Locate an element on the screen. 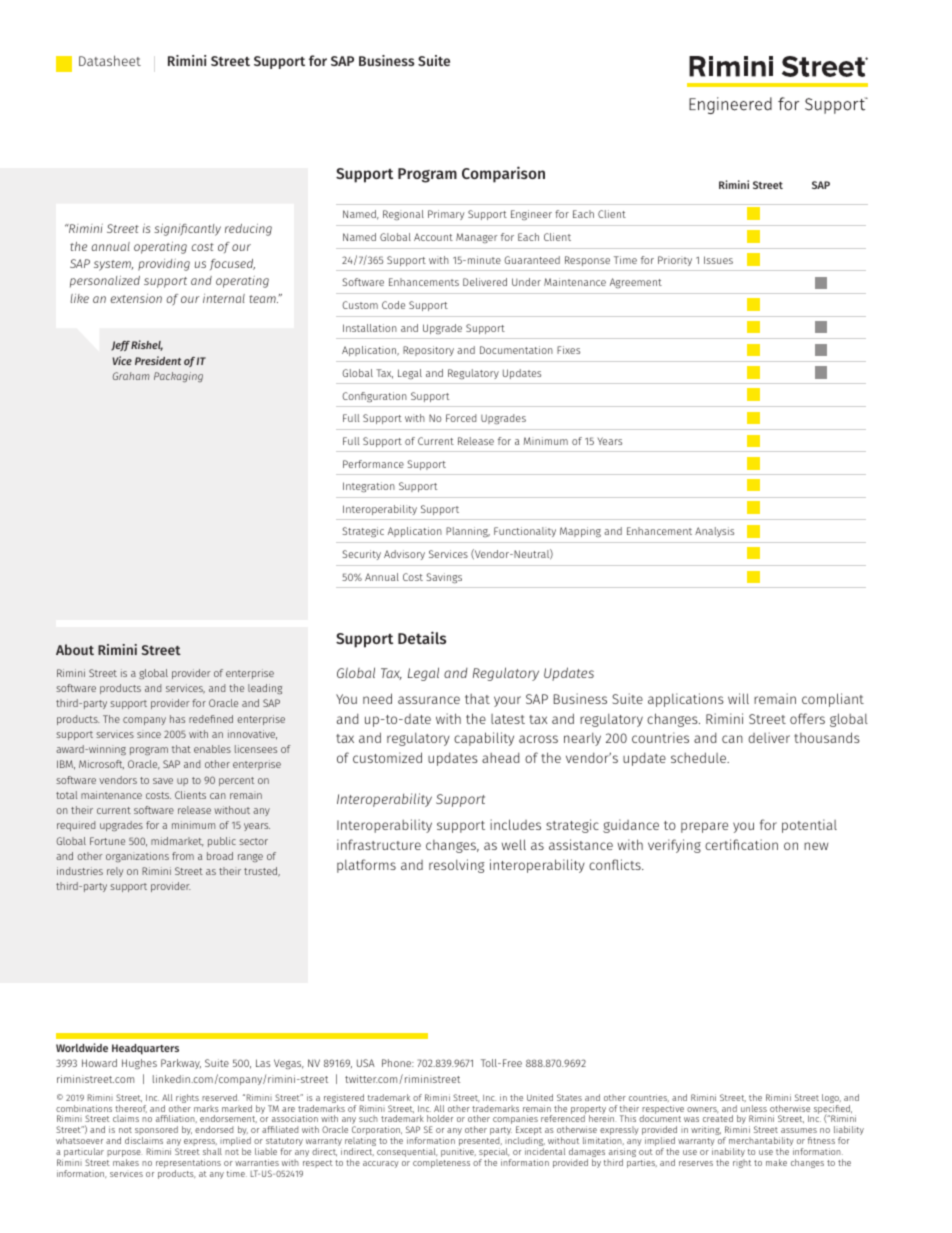 This screenshot has height=1233, width=952. Priority is located at coordinates (675, 261).
